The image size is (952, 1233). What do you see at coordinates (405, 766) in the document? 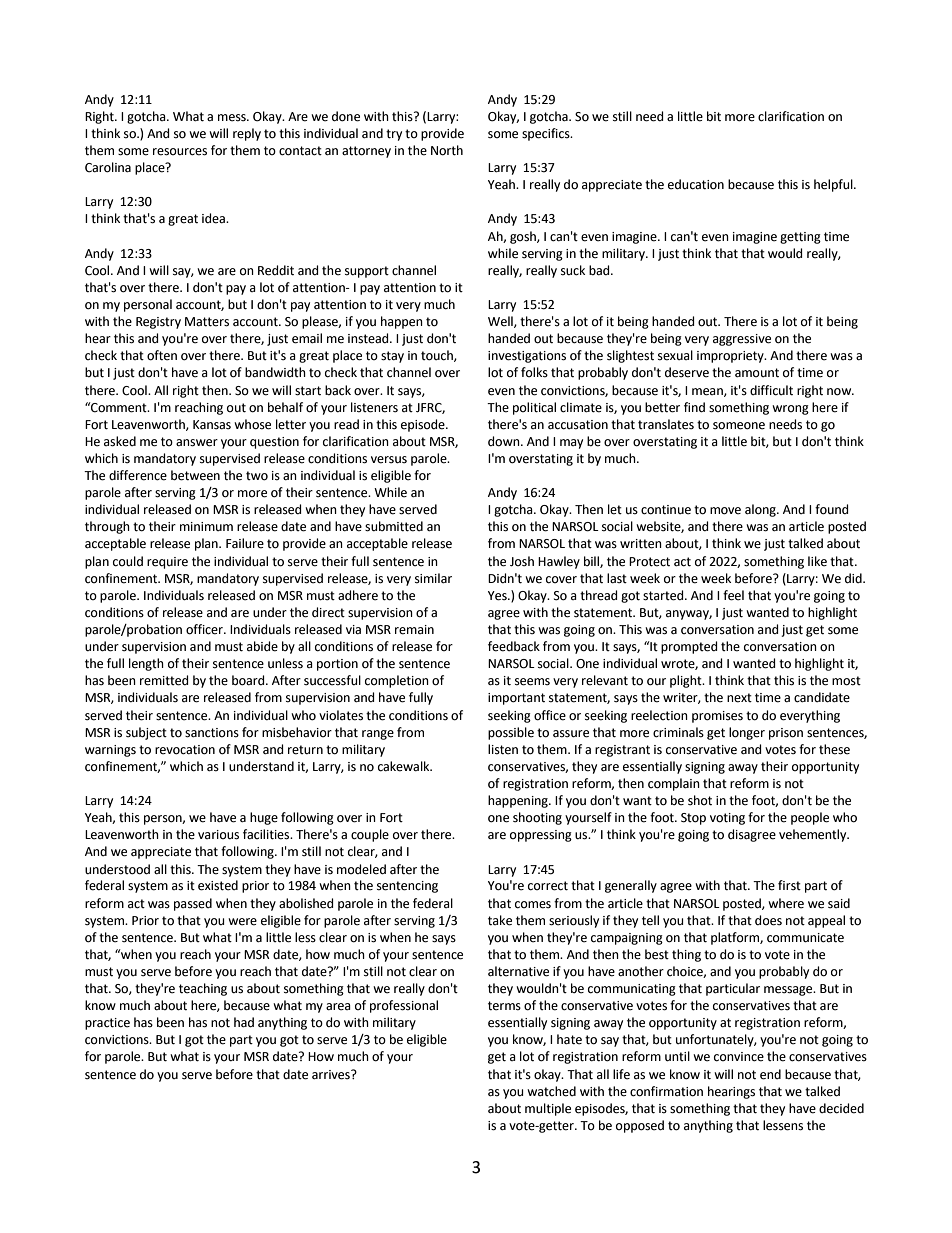
I see `cakewalk` at bounding box center [405, 766].
